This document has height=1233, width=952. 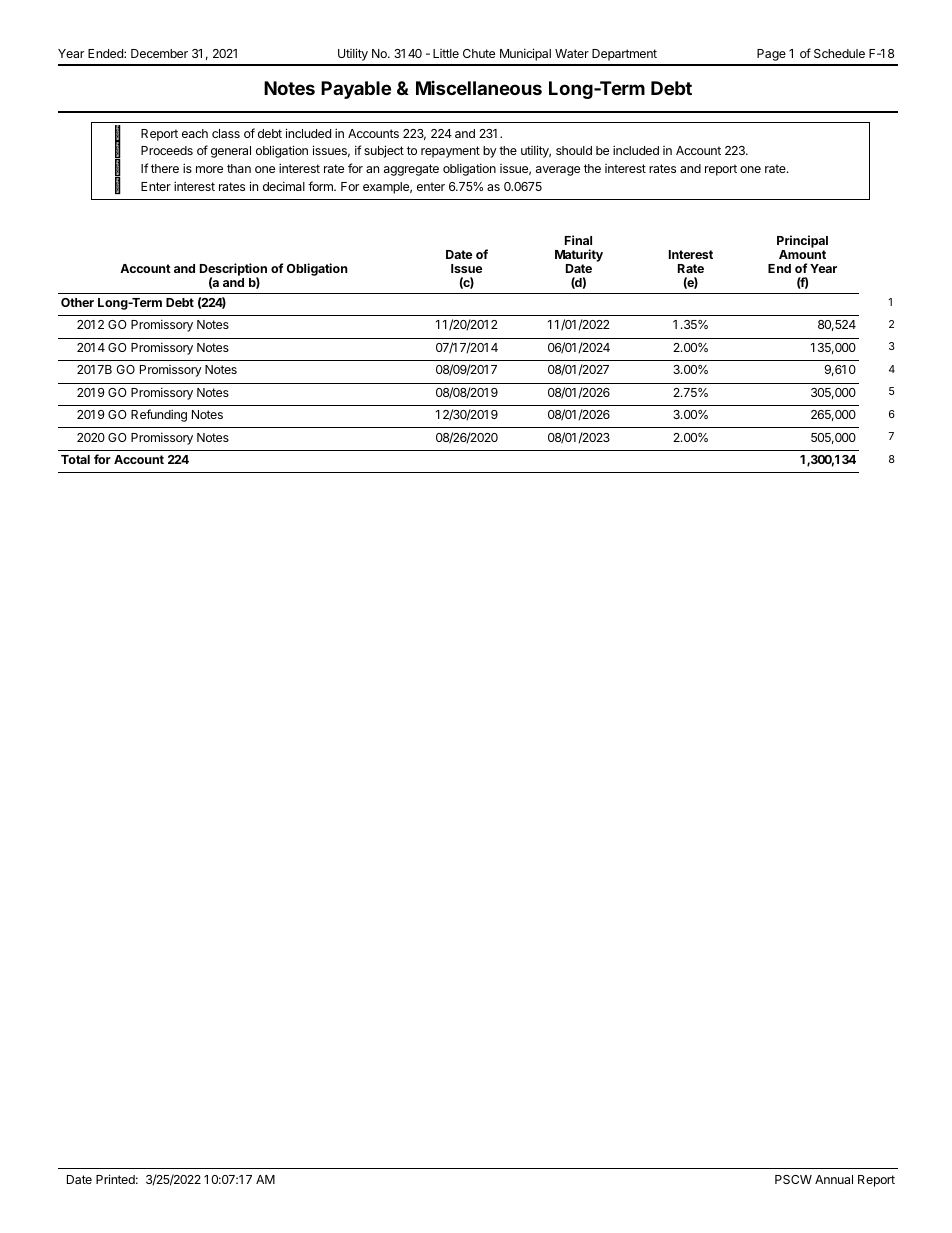 What do you see at coordinates (75, 459) in the document?
I see `Total` at bounding box center [75, 459].
